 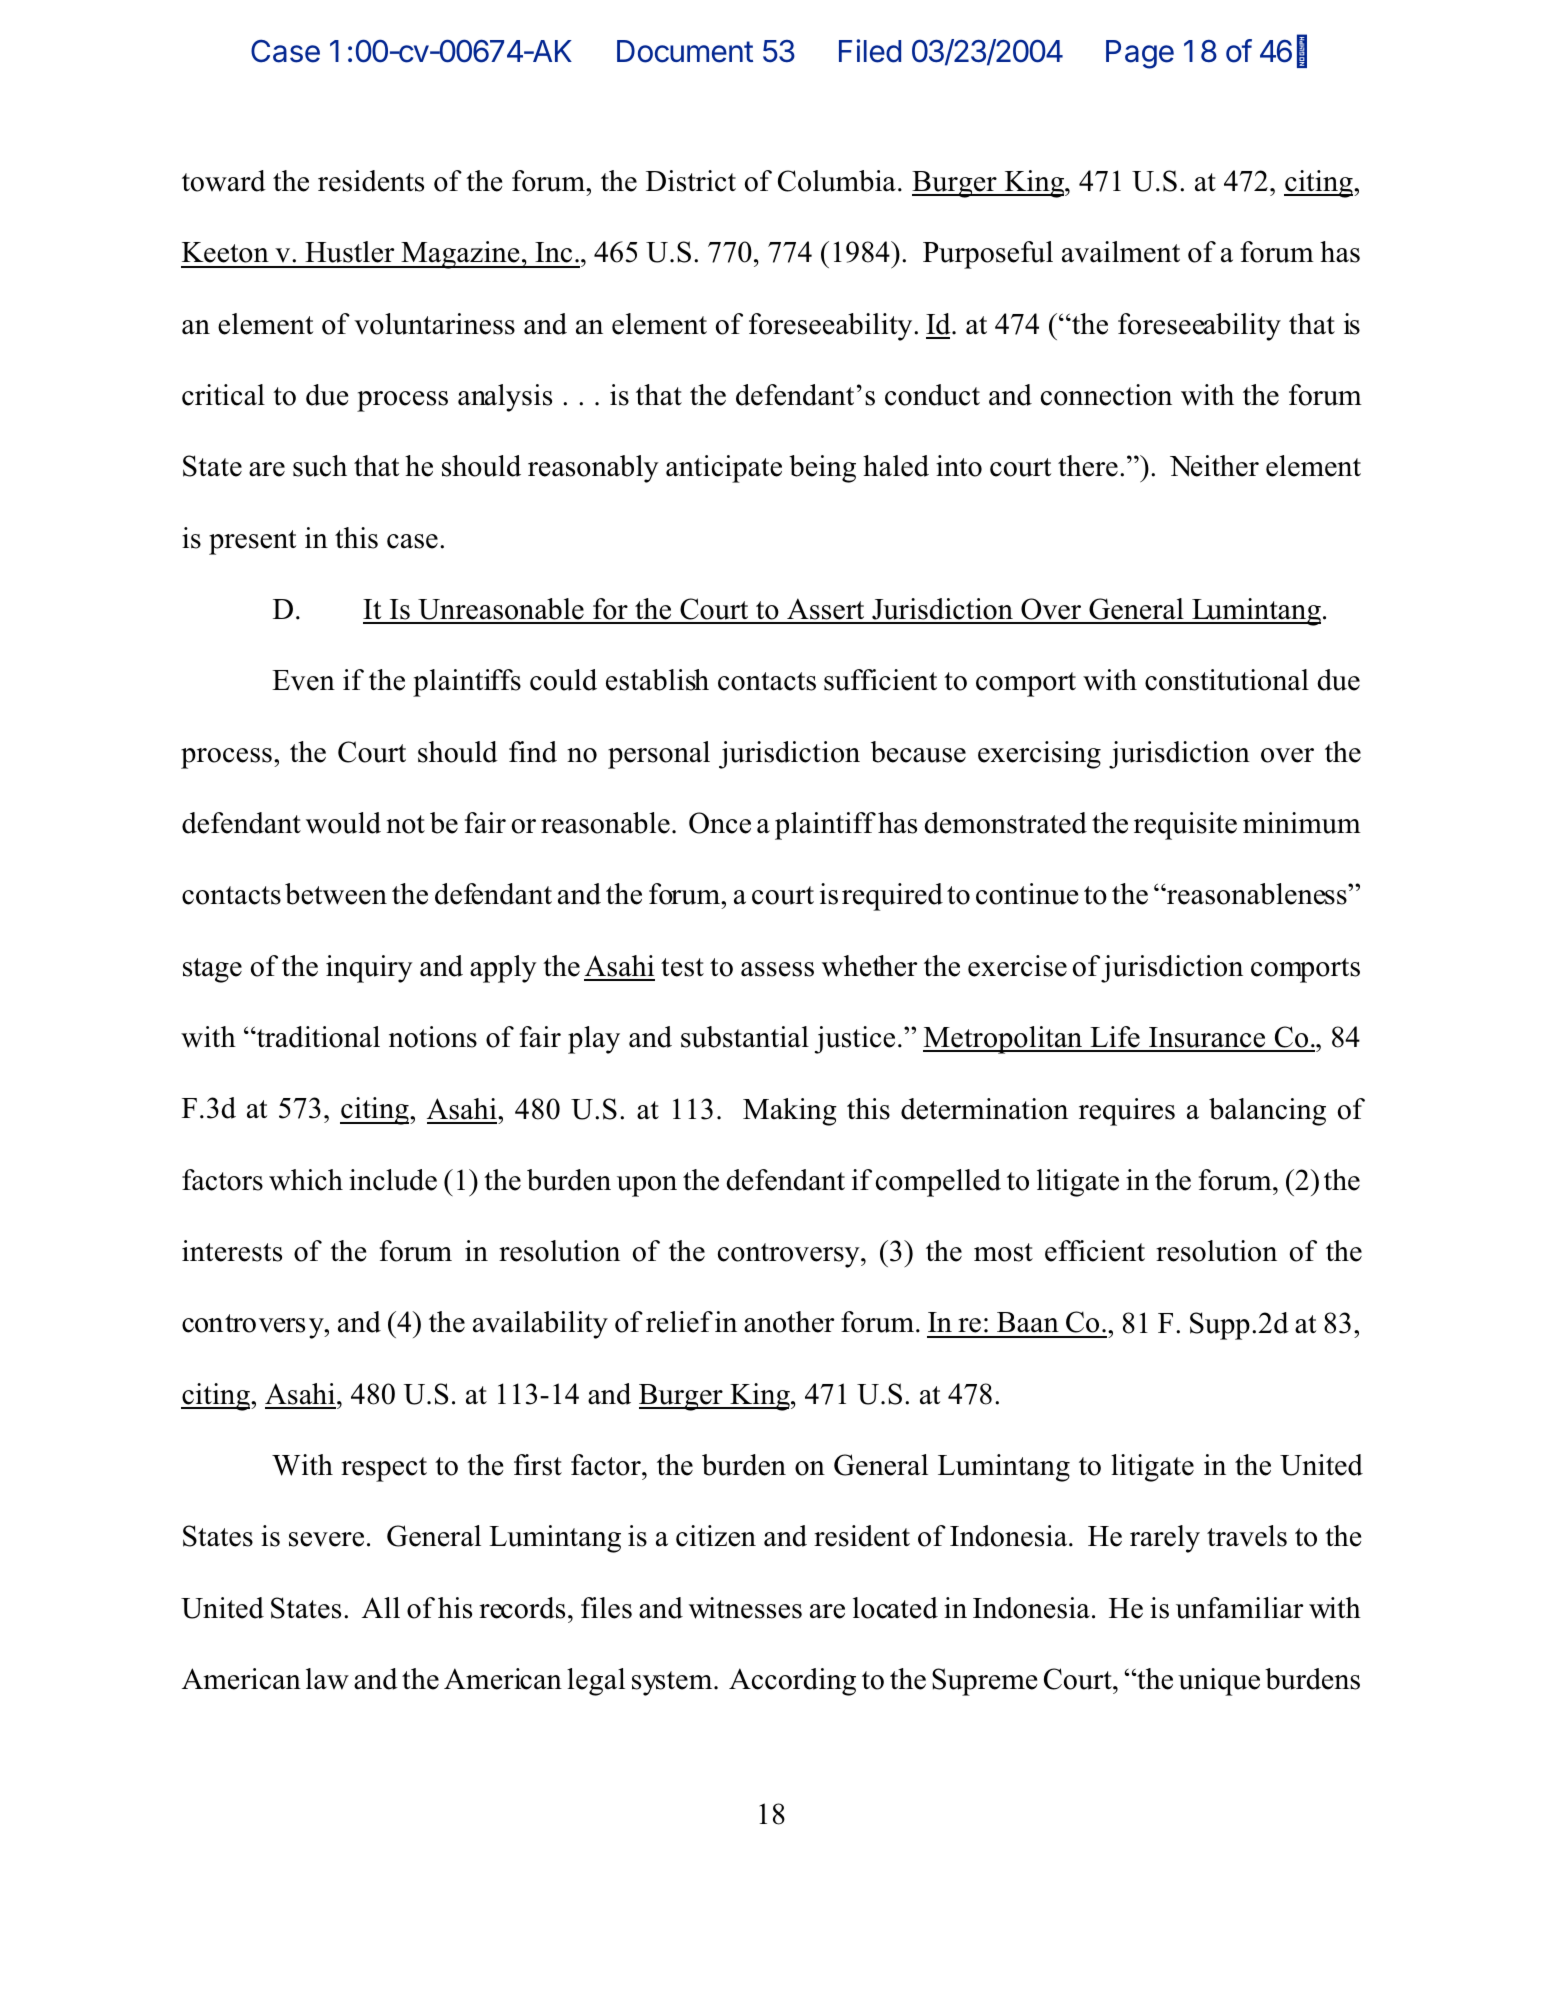 What do you see at coordinates (224, 181) in the screenshot?
I see `toward` at bounding box center [224, 181].
